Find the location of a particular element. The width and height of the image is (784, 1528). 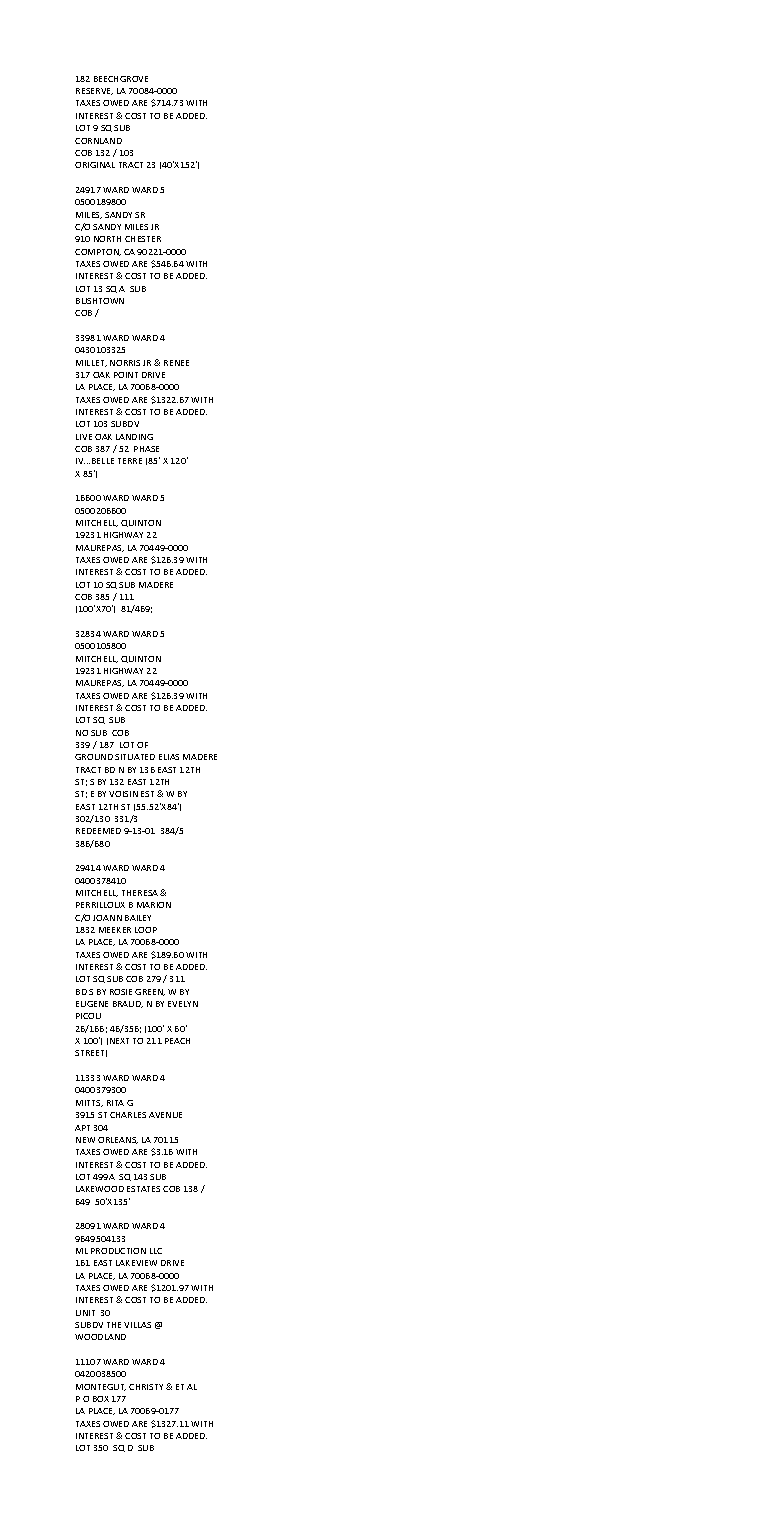

CHESTER is located at coordinates (143, 239).
